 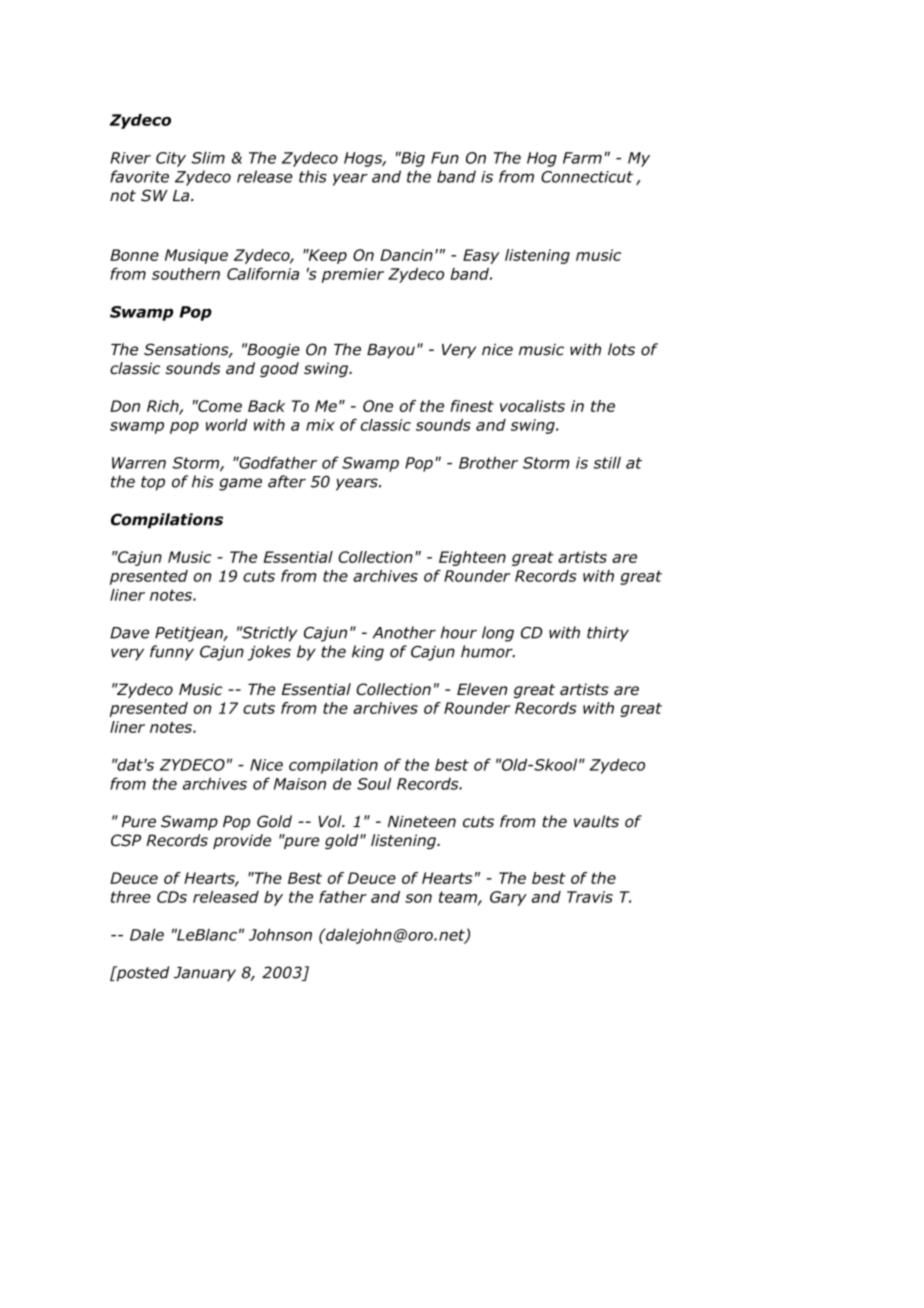 I want to click on January, so click(x=205, y=974).
